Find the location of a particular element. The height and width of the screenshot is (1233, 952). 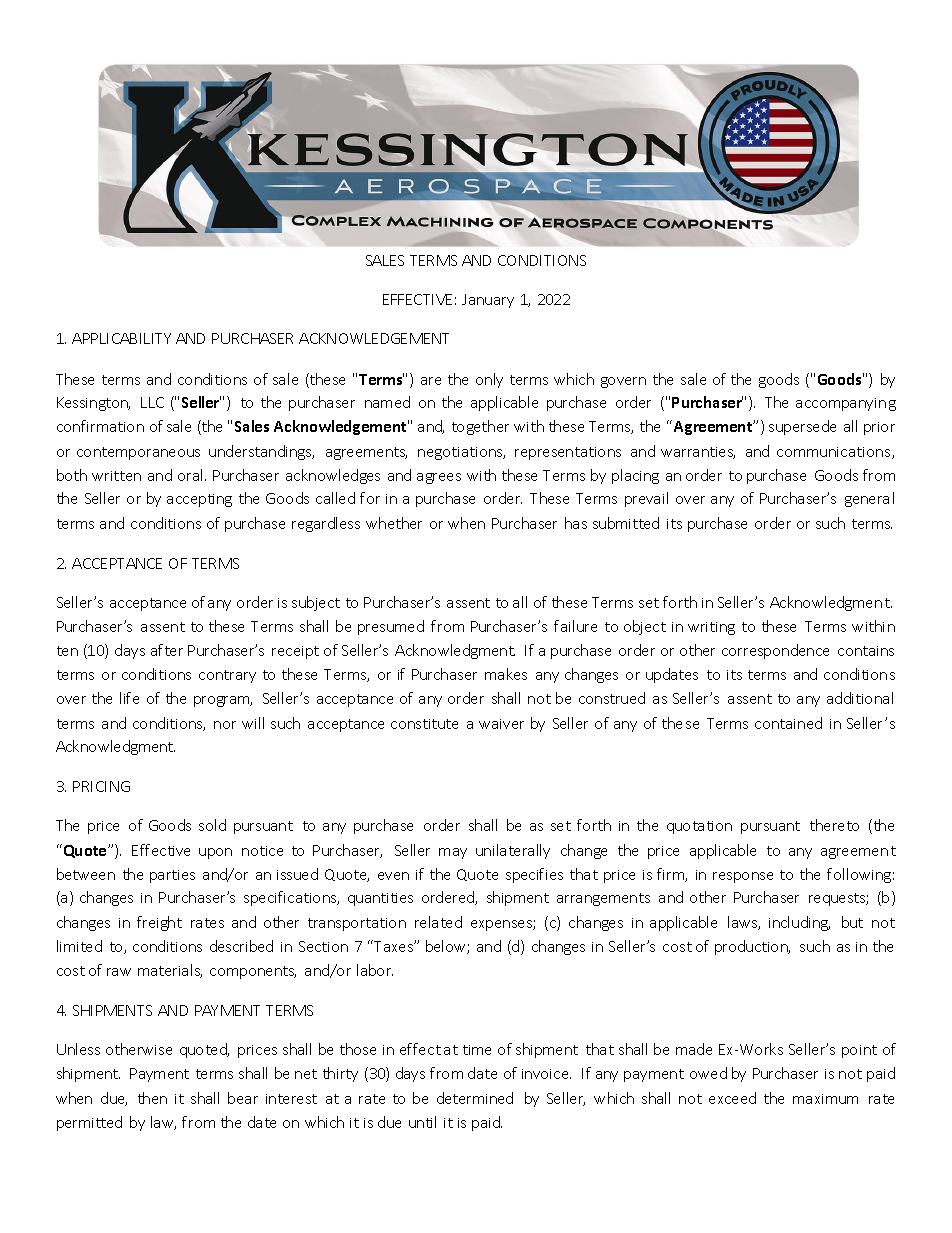

general is located at coordinates (869, 499).
